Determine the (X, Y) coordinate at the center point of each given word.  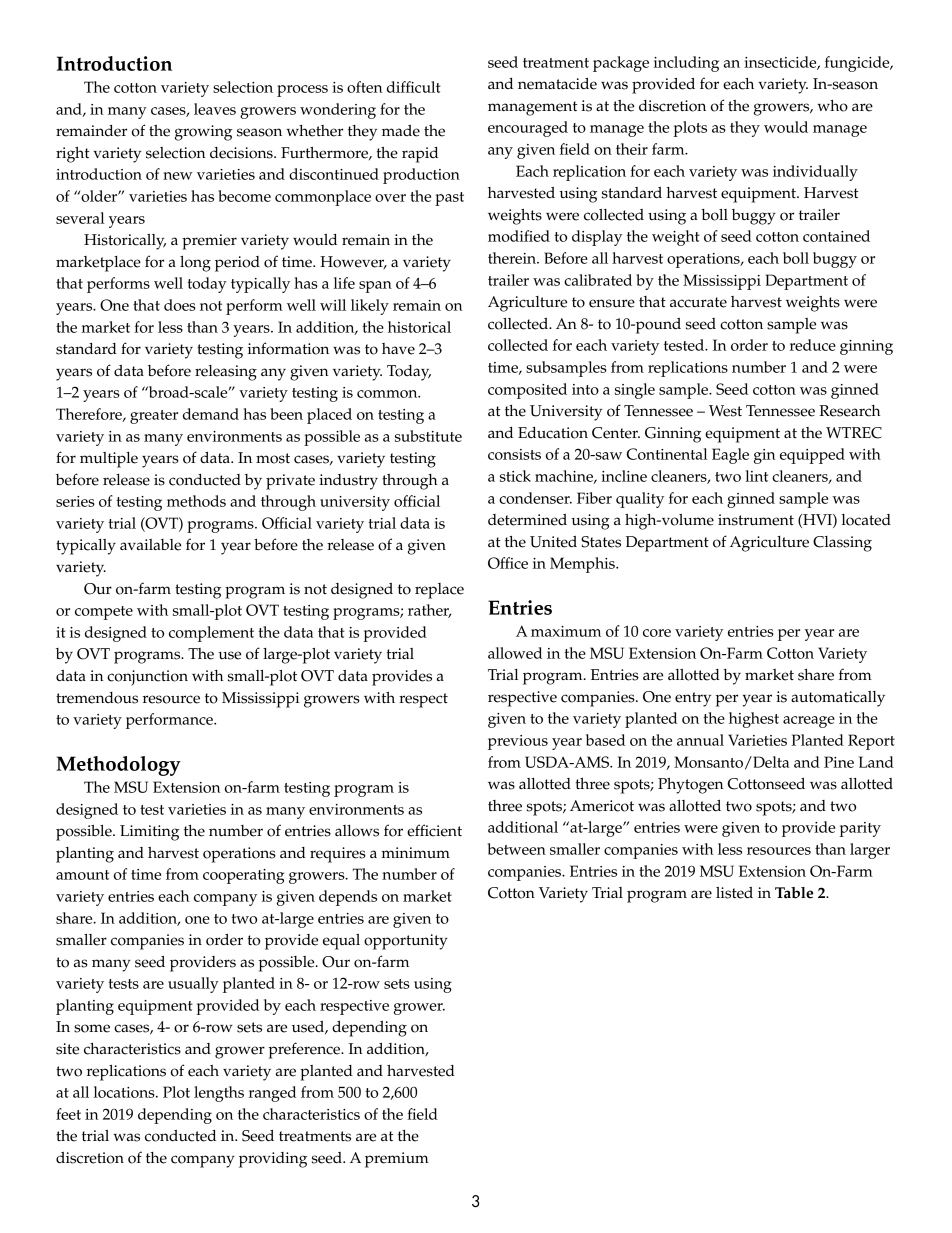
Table (794, 893)
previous (518, 742)
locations (125, 1092)
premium (397, 1160)
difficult (414, 87)
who (832, 106)
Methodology (118, 766)
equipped (812, 456)
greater (154, 417)
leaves (215, 109)
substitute (428, 436)
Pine (839, 762)
